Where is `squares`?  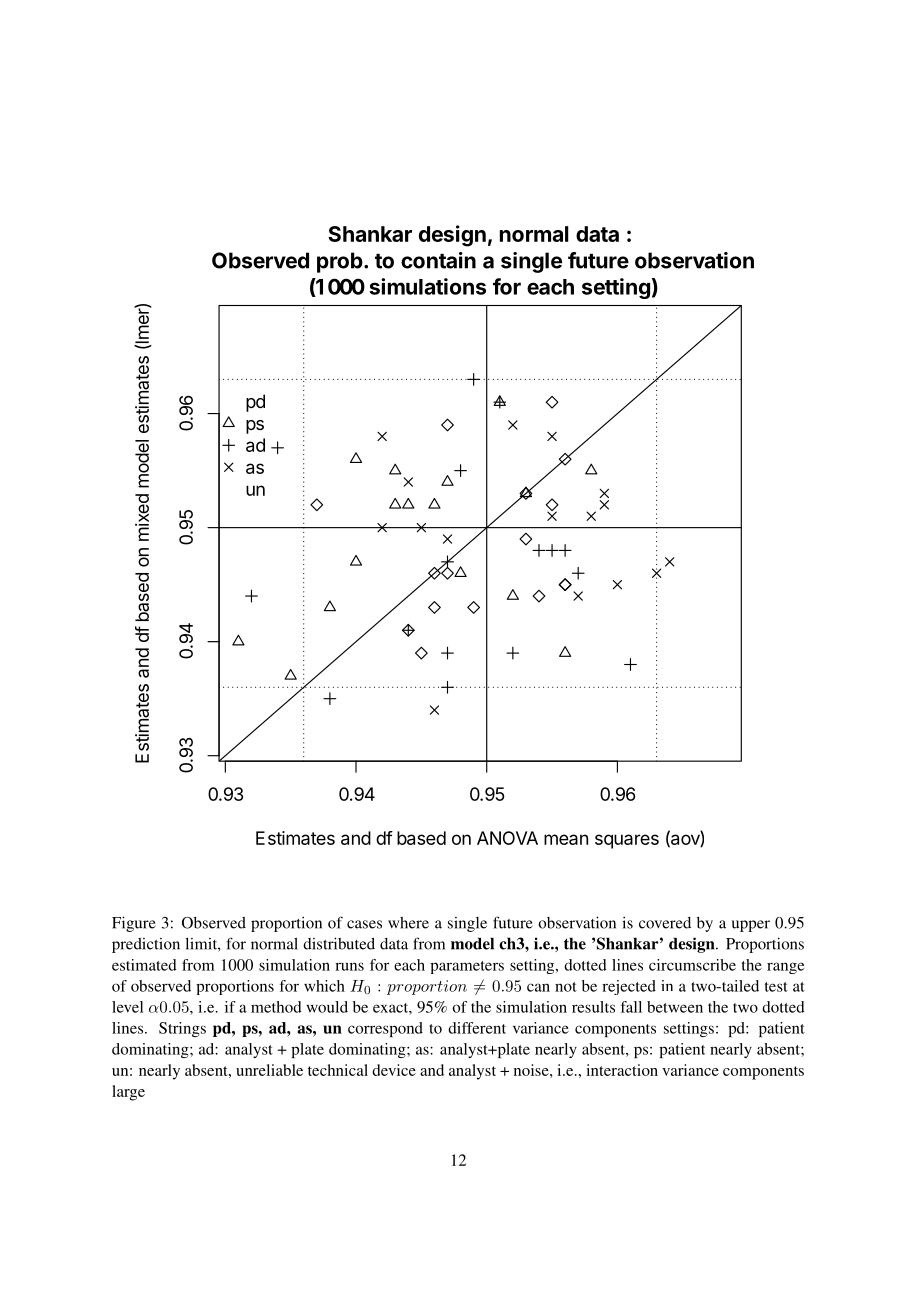 squares is located at coordinates (627, 841).
